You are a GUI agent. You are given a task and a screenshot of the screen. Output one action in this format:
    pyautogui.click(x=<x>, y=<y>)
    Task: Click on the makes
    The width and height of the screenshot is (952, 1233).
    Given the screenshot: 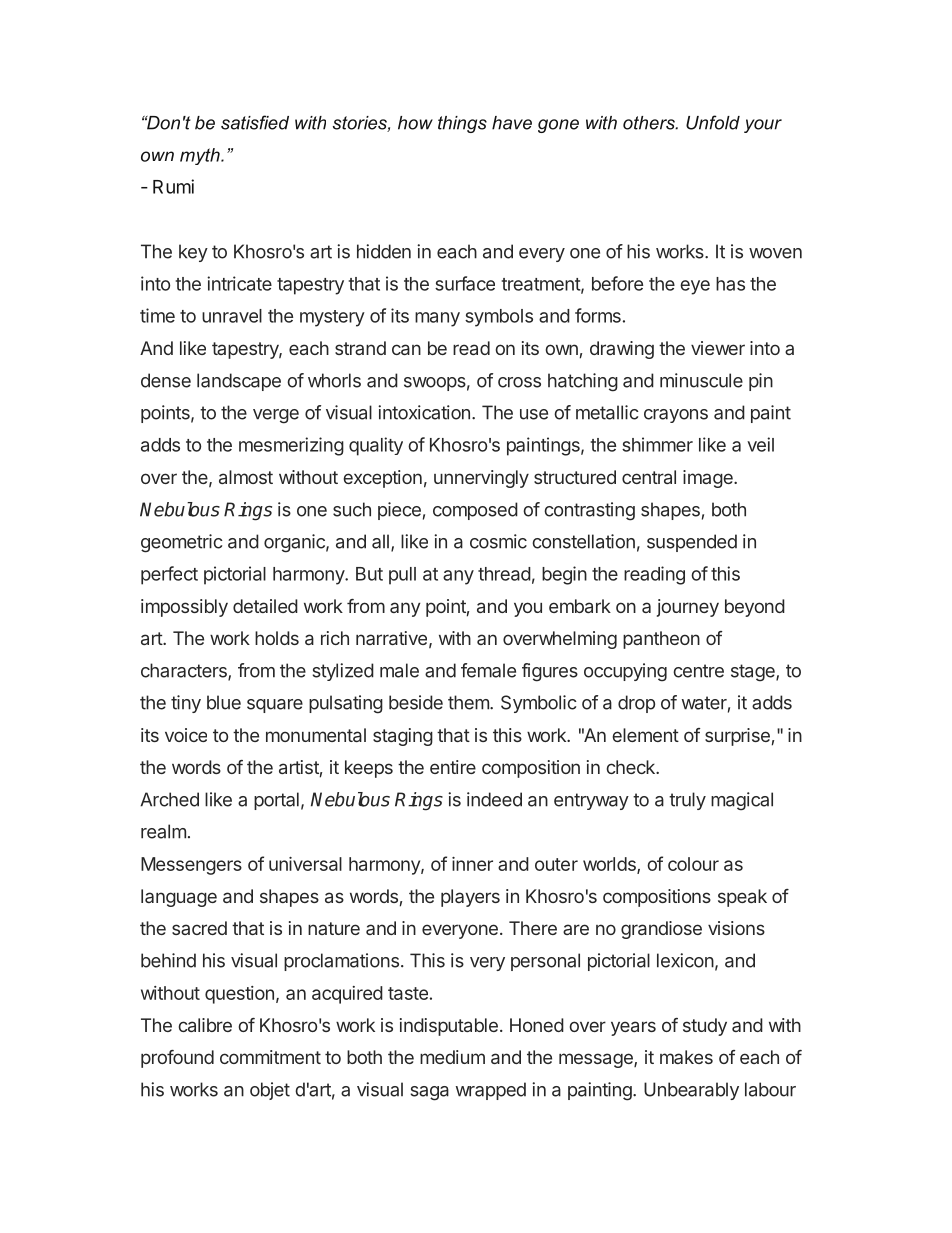 What is the action you would take?
    pyautogui.click(x=686, y=1057)
